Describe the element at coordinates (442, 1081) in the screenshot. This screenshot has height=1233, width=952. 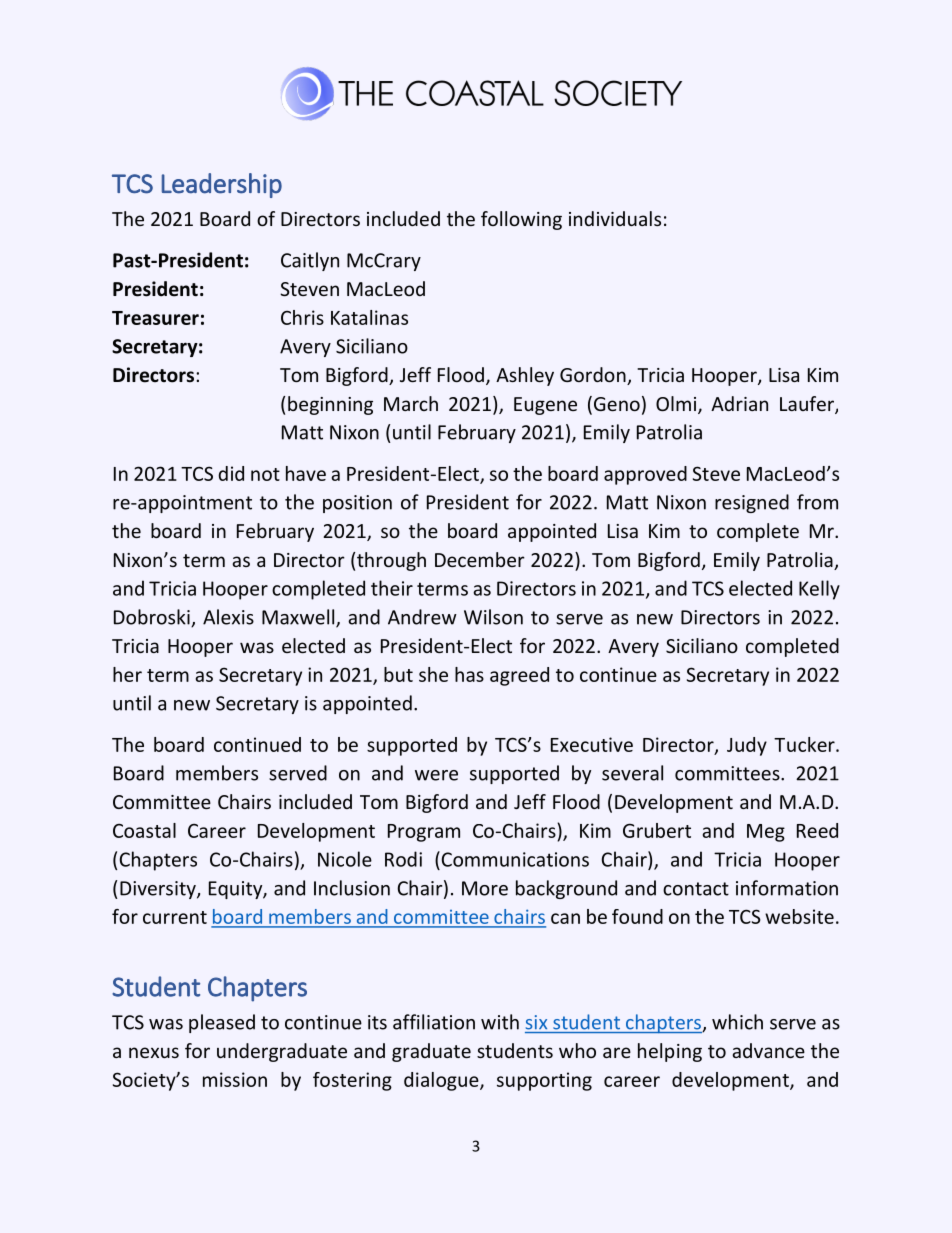
I see `dialogue` at that location.
